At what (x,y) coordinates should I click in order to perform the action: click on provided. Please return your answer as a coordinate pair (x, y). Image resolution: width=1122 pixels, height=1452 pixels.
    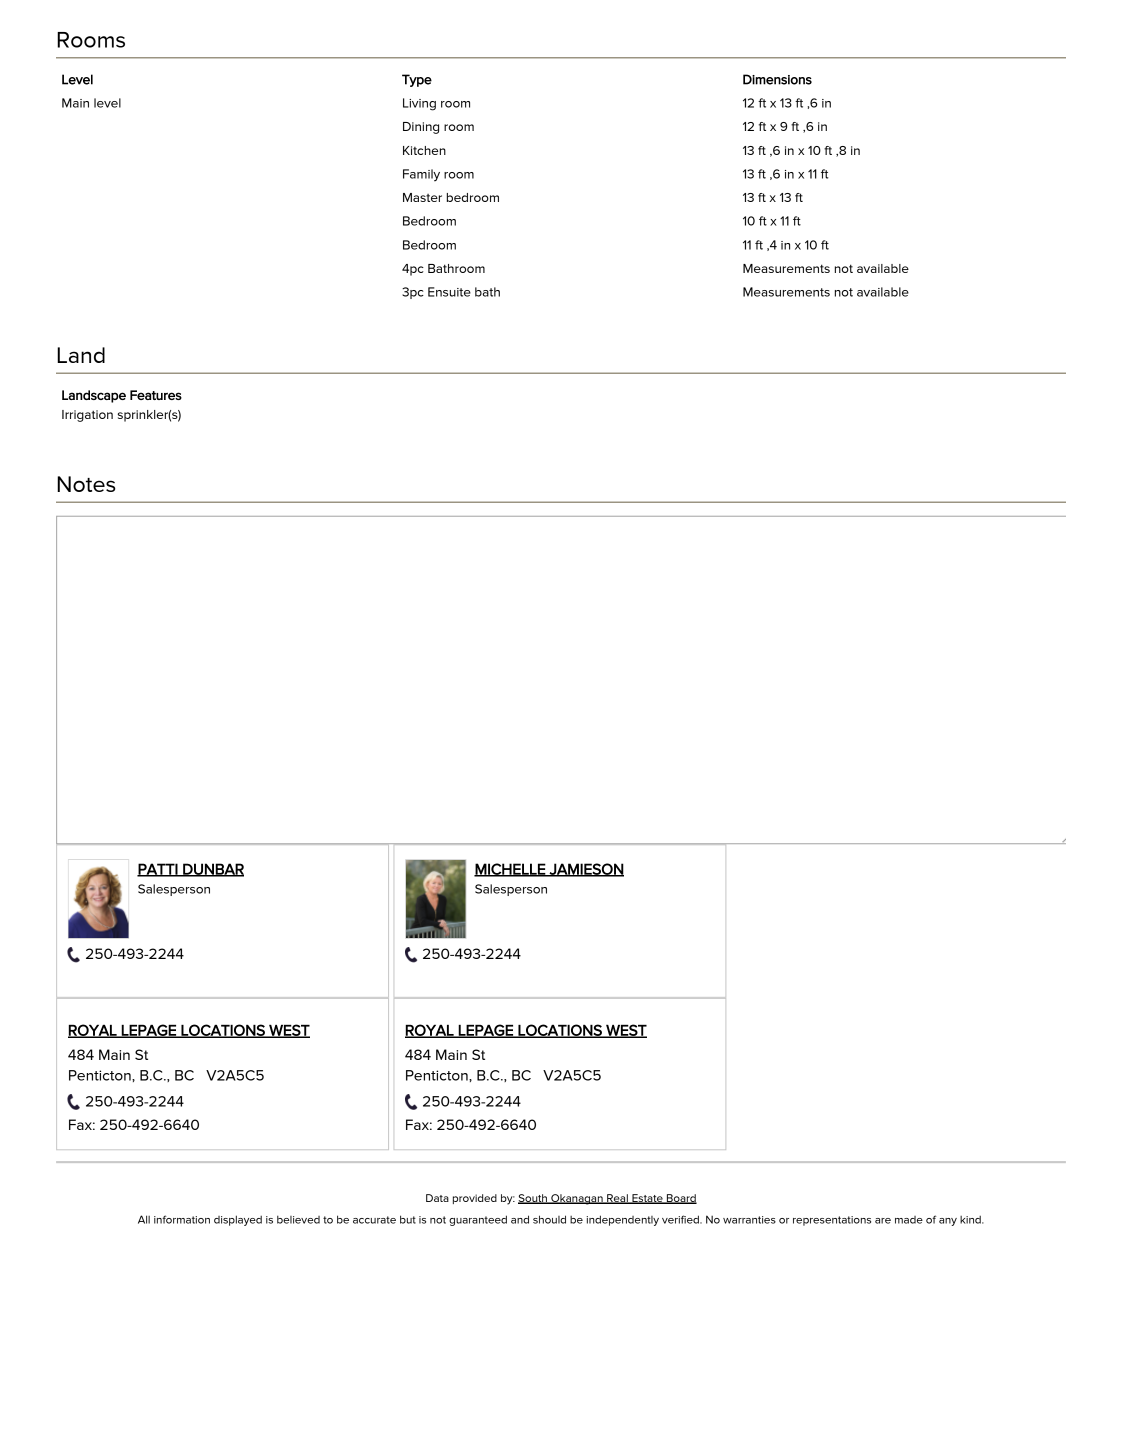
    Looking at the image, I should click on (475, 1199).
